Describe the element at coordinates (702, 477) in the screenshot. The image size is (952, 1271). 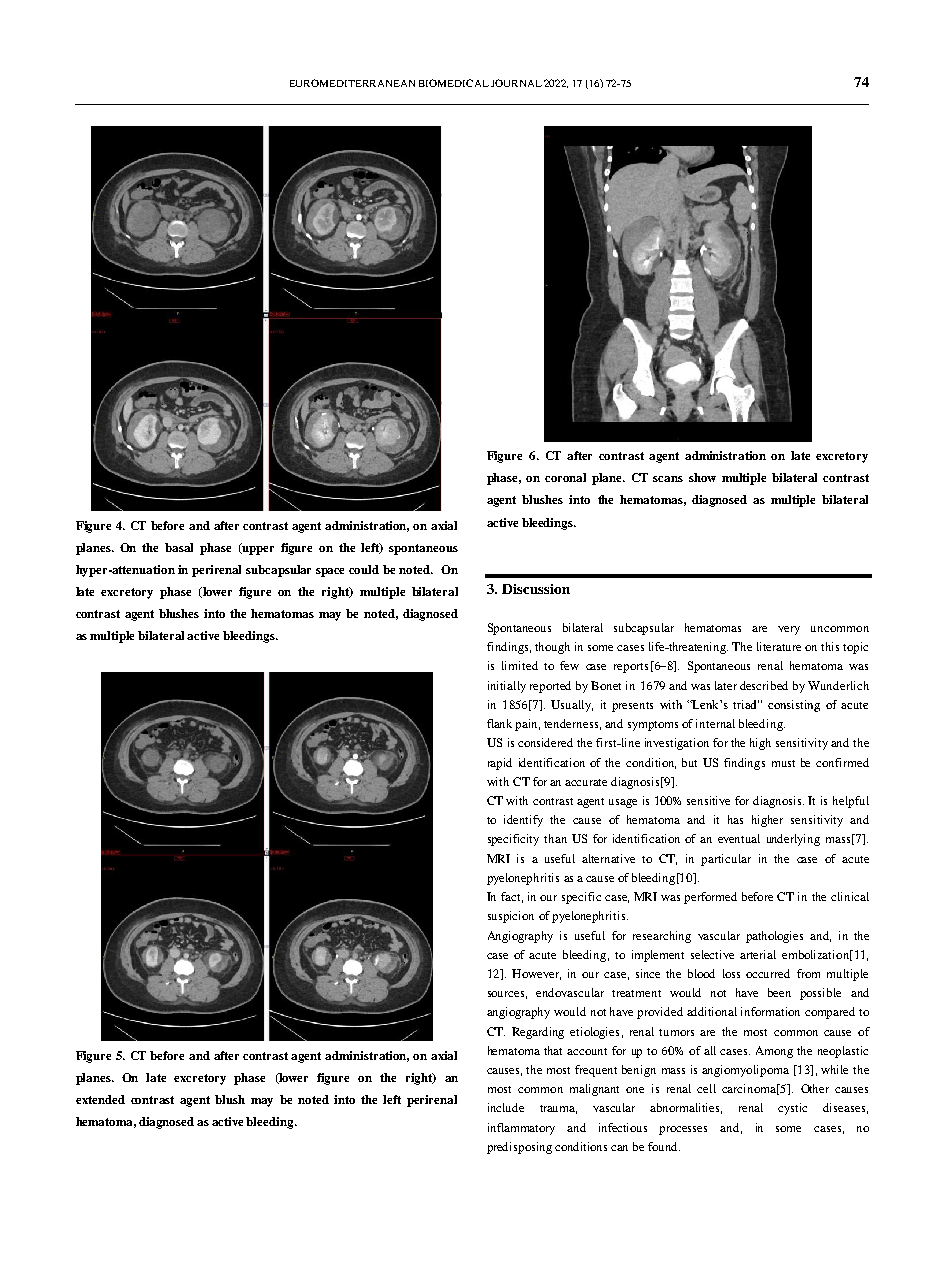
I see `show` at that location.
